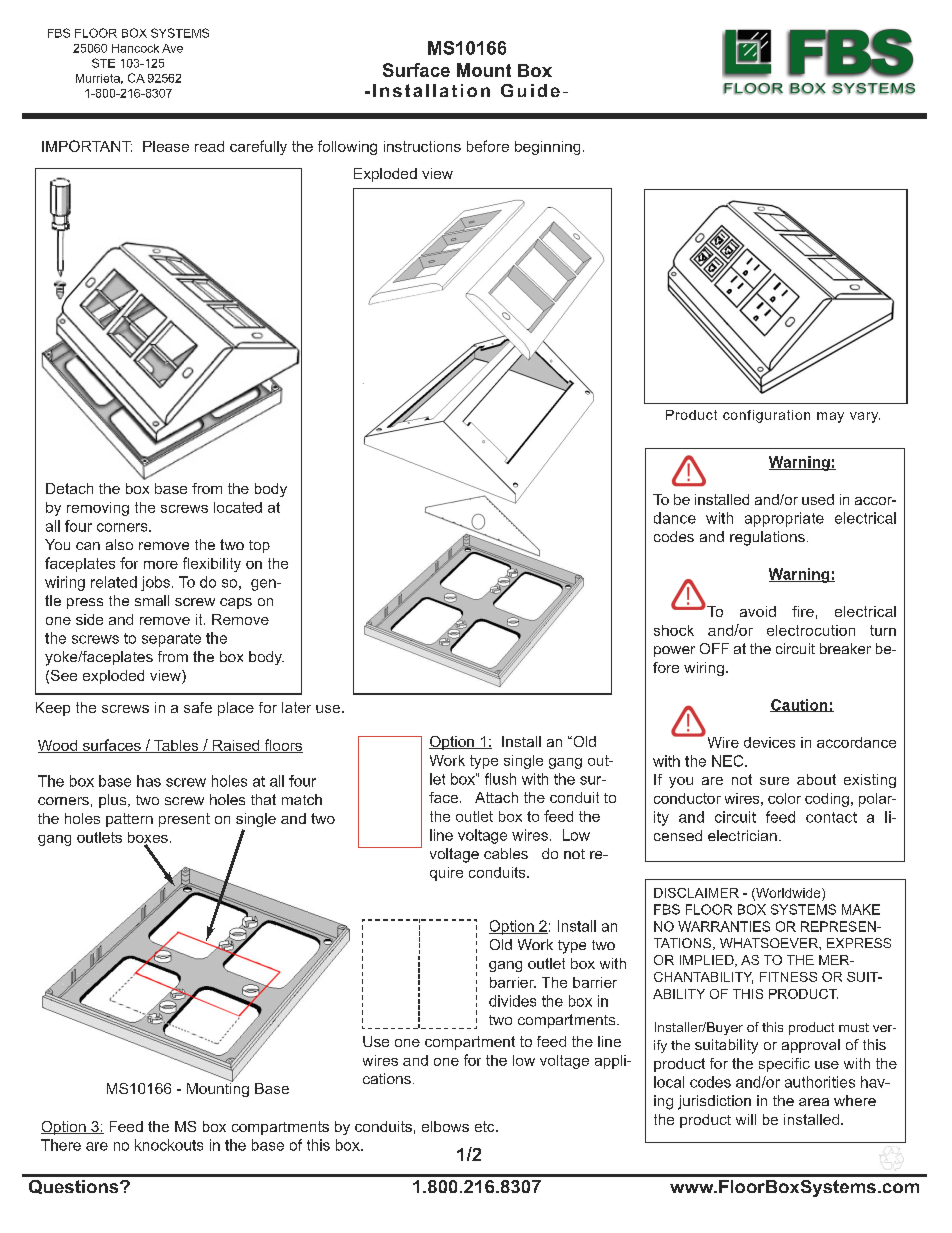 This document has width=952, height=1233. What do you see at coordinates (500, 779) in the document?
I see `flush` at bounding box center [500, 779].
